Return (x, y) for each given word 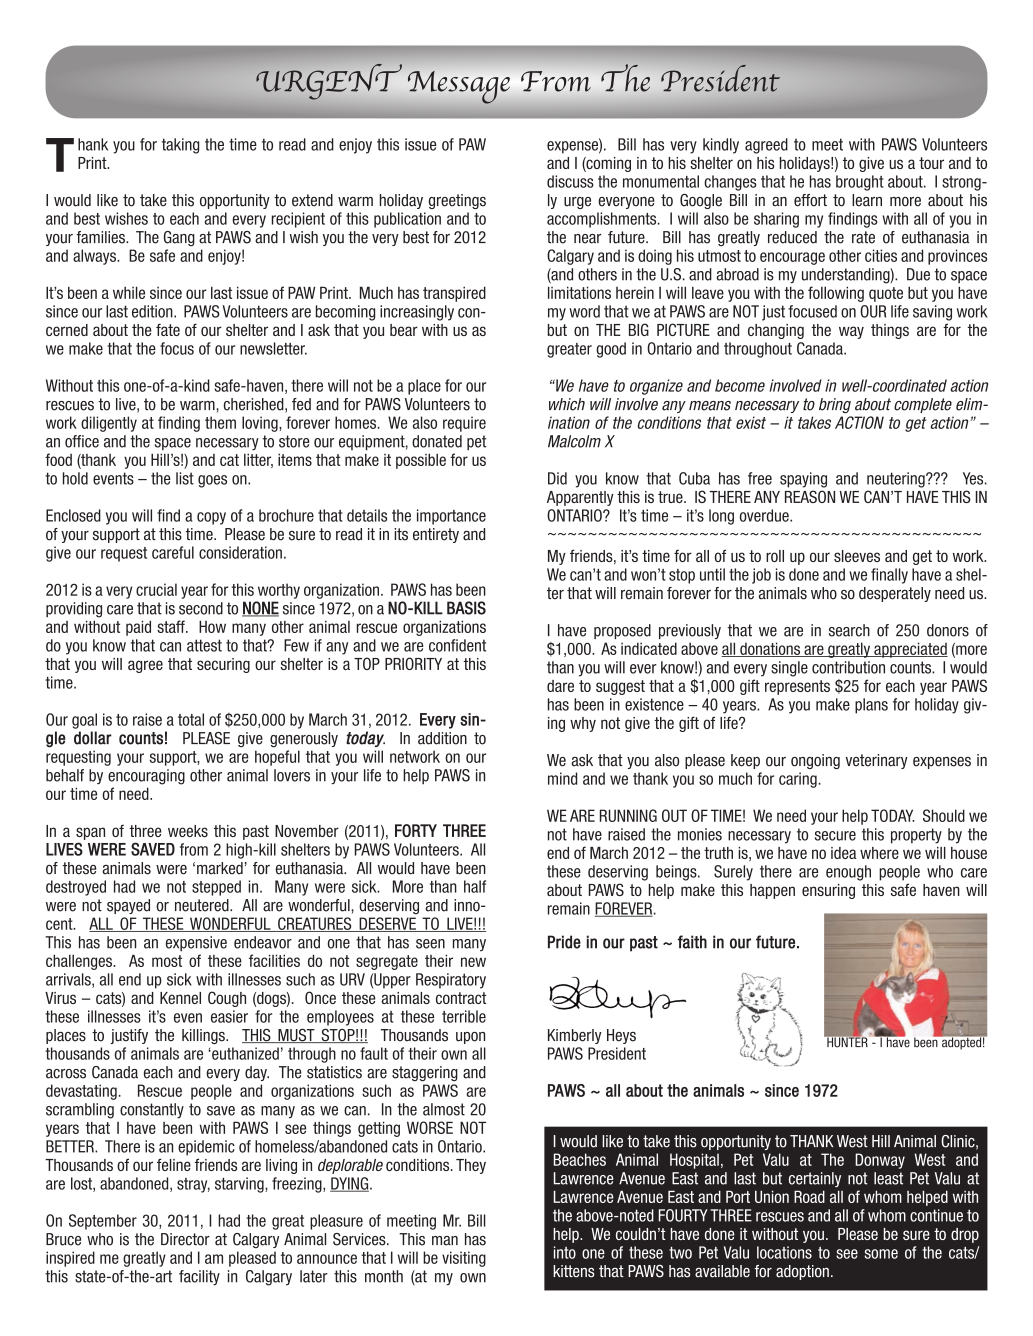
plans (871, 706)
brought (860, 183)
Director (185, 1239)
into (565, 1252)
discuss (570, 181)
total (191, 719)
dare (560, 686)
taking (180, 146)
